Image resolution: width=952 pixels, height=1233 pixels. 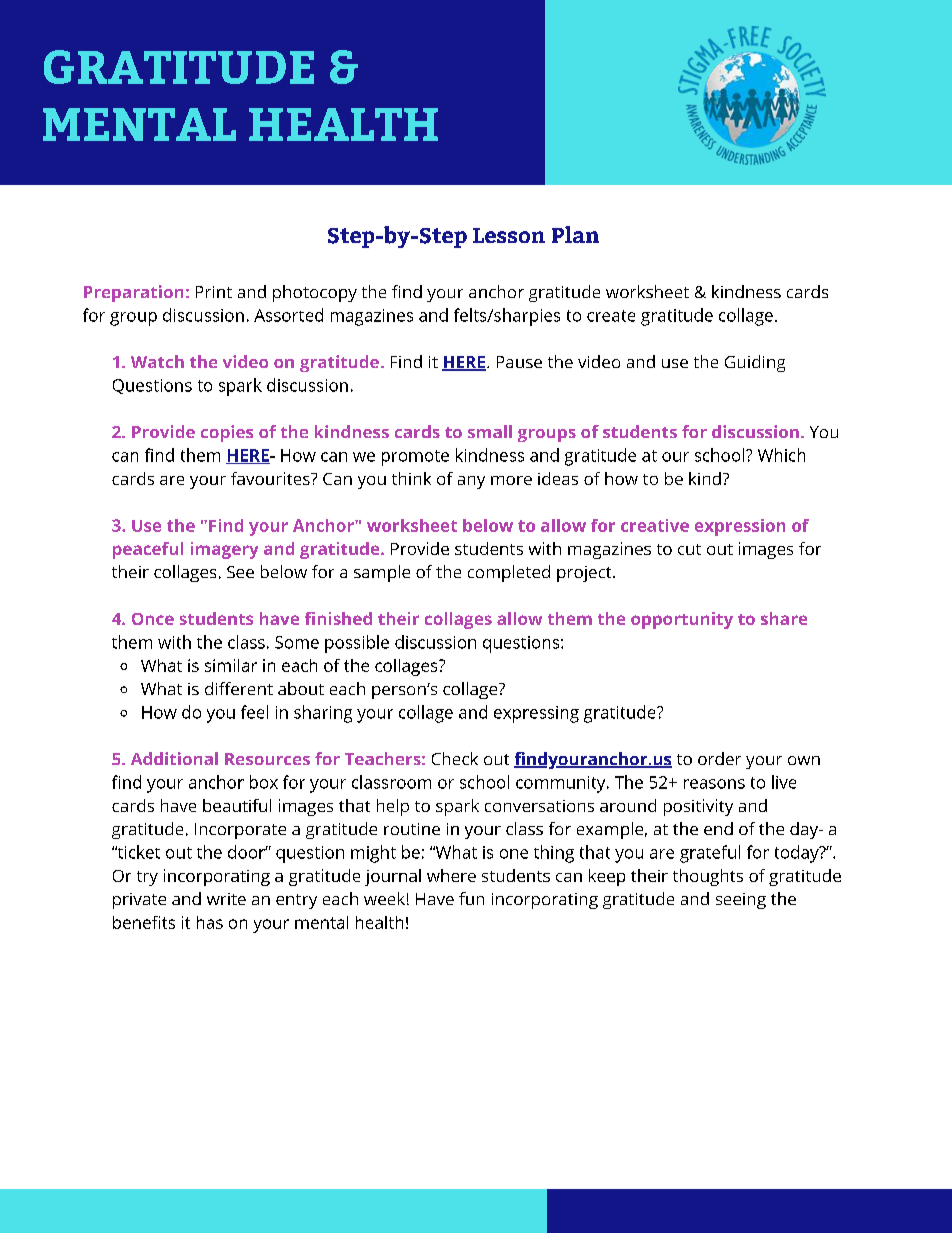 I want to click on Print, so click(x=214, y=292).
